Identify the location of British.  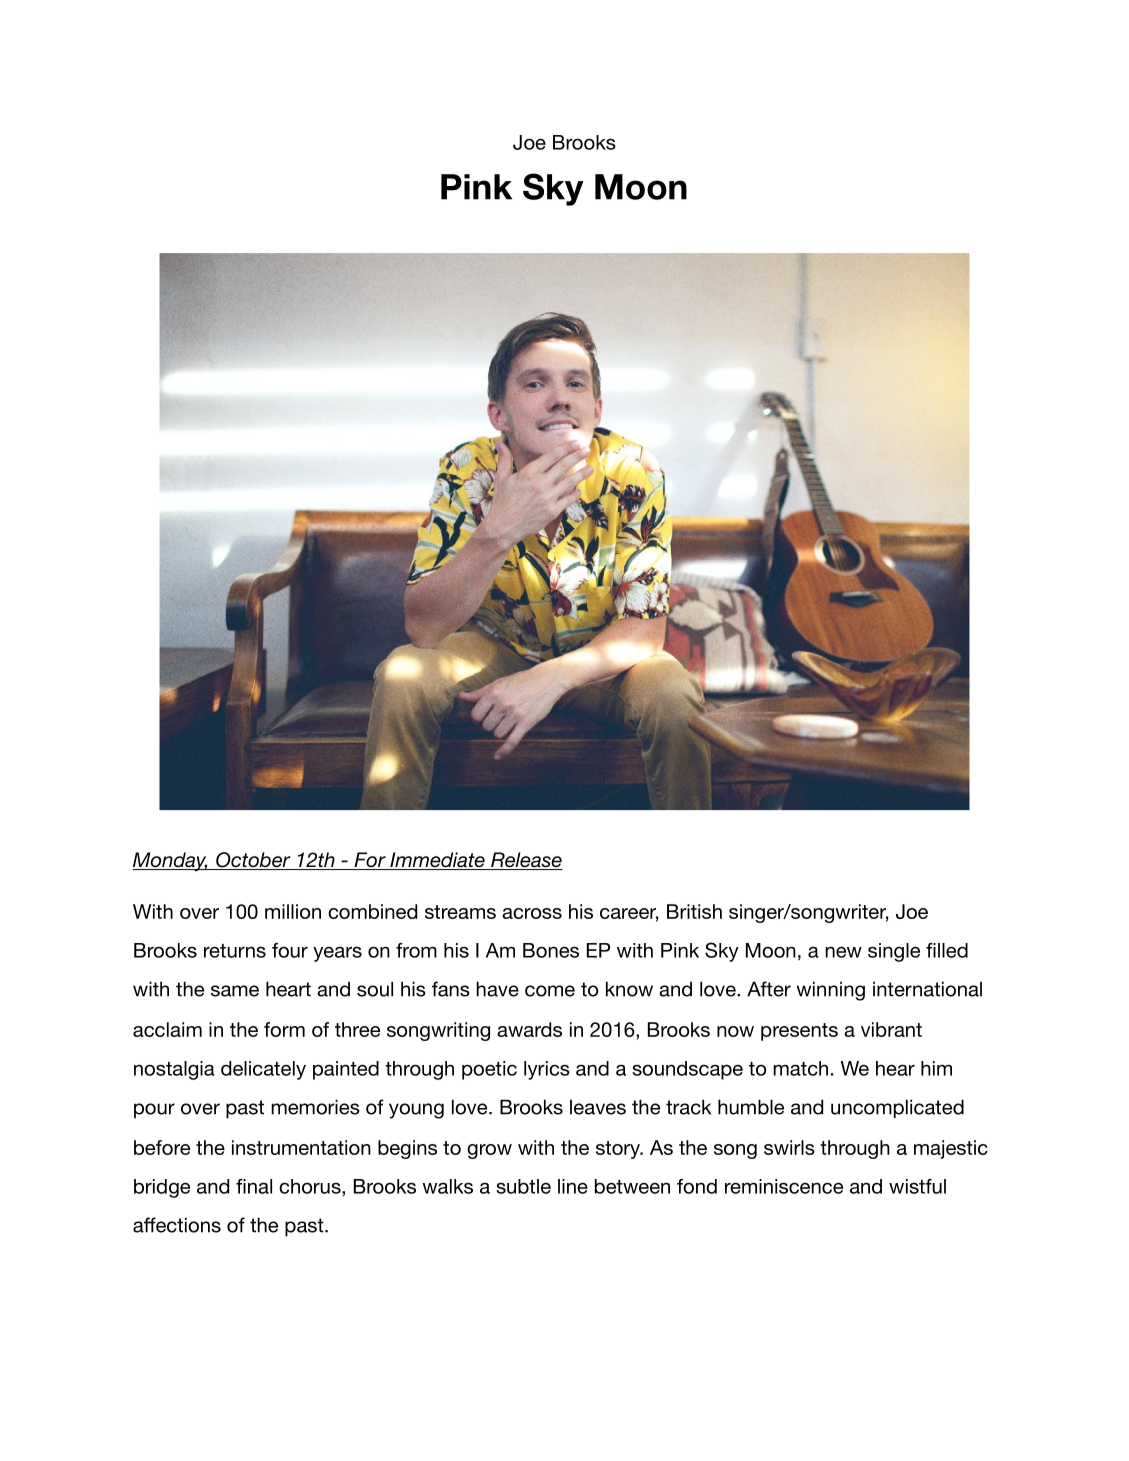
(694, 911).
